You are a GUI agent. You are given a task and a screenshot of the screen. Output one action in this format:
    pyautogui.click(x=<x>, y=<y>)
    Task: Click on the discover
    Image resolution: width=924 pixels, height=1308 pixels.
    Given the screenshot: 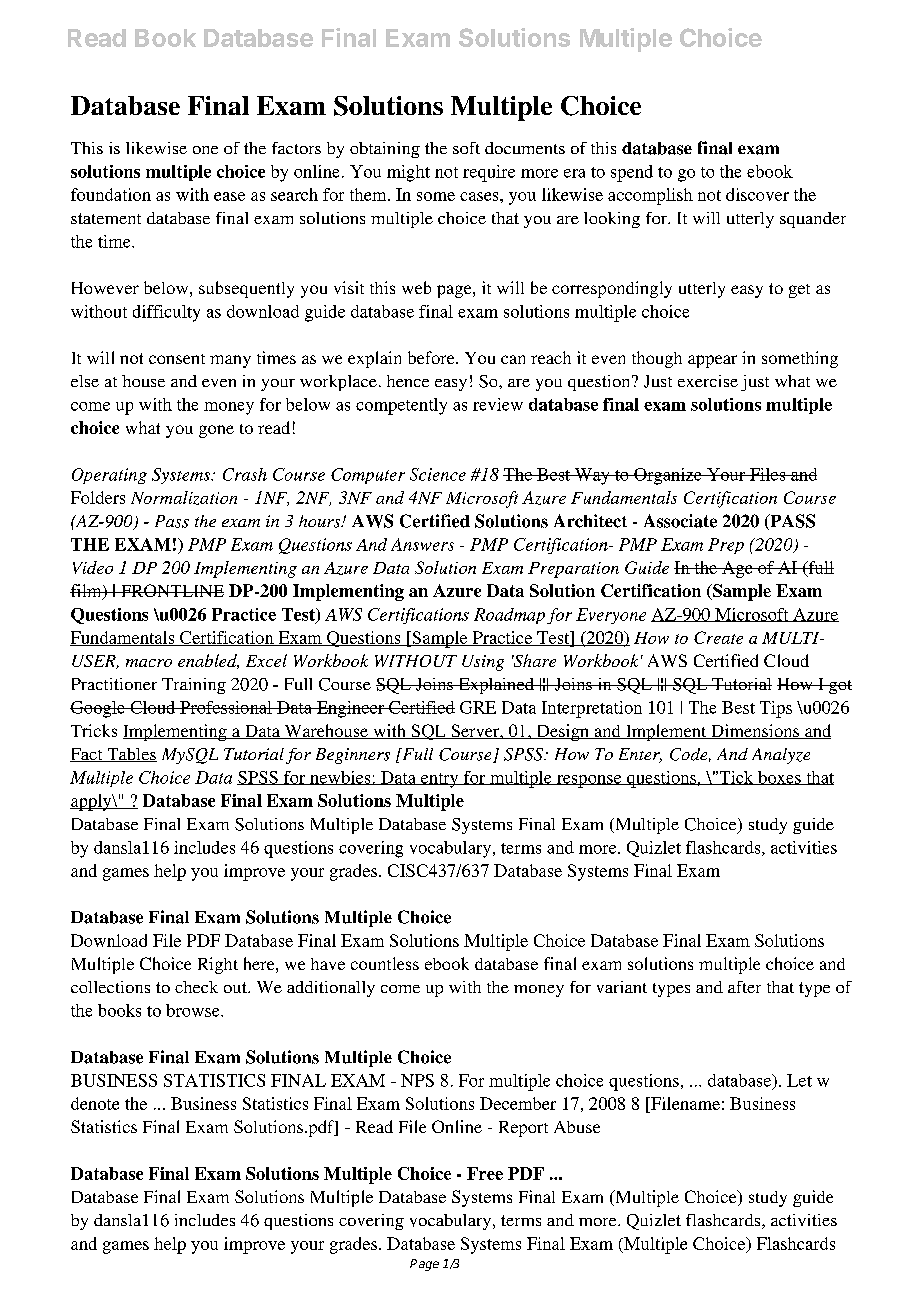 What is the action you would take?
    pyautogui.click(x=757, y=194)
